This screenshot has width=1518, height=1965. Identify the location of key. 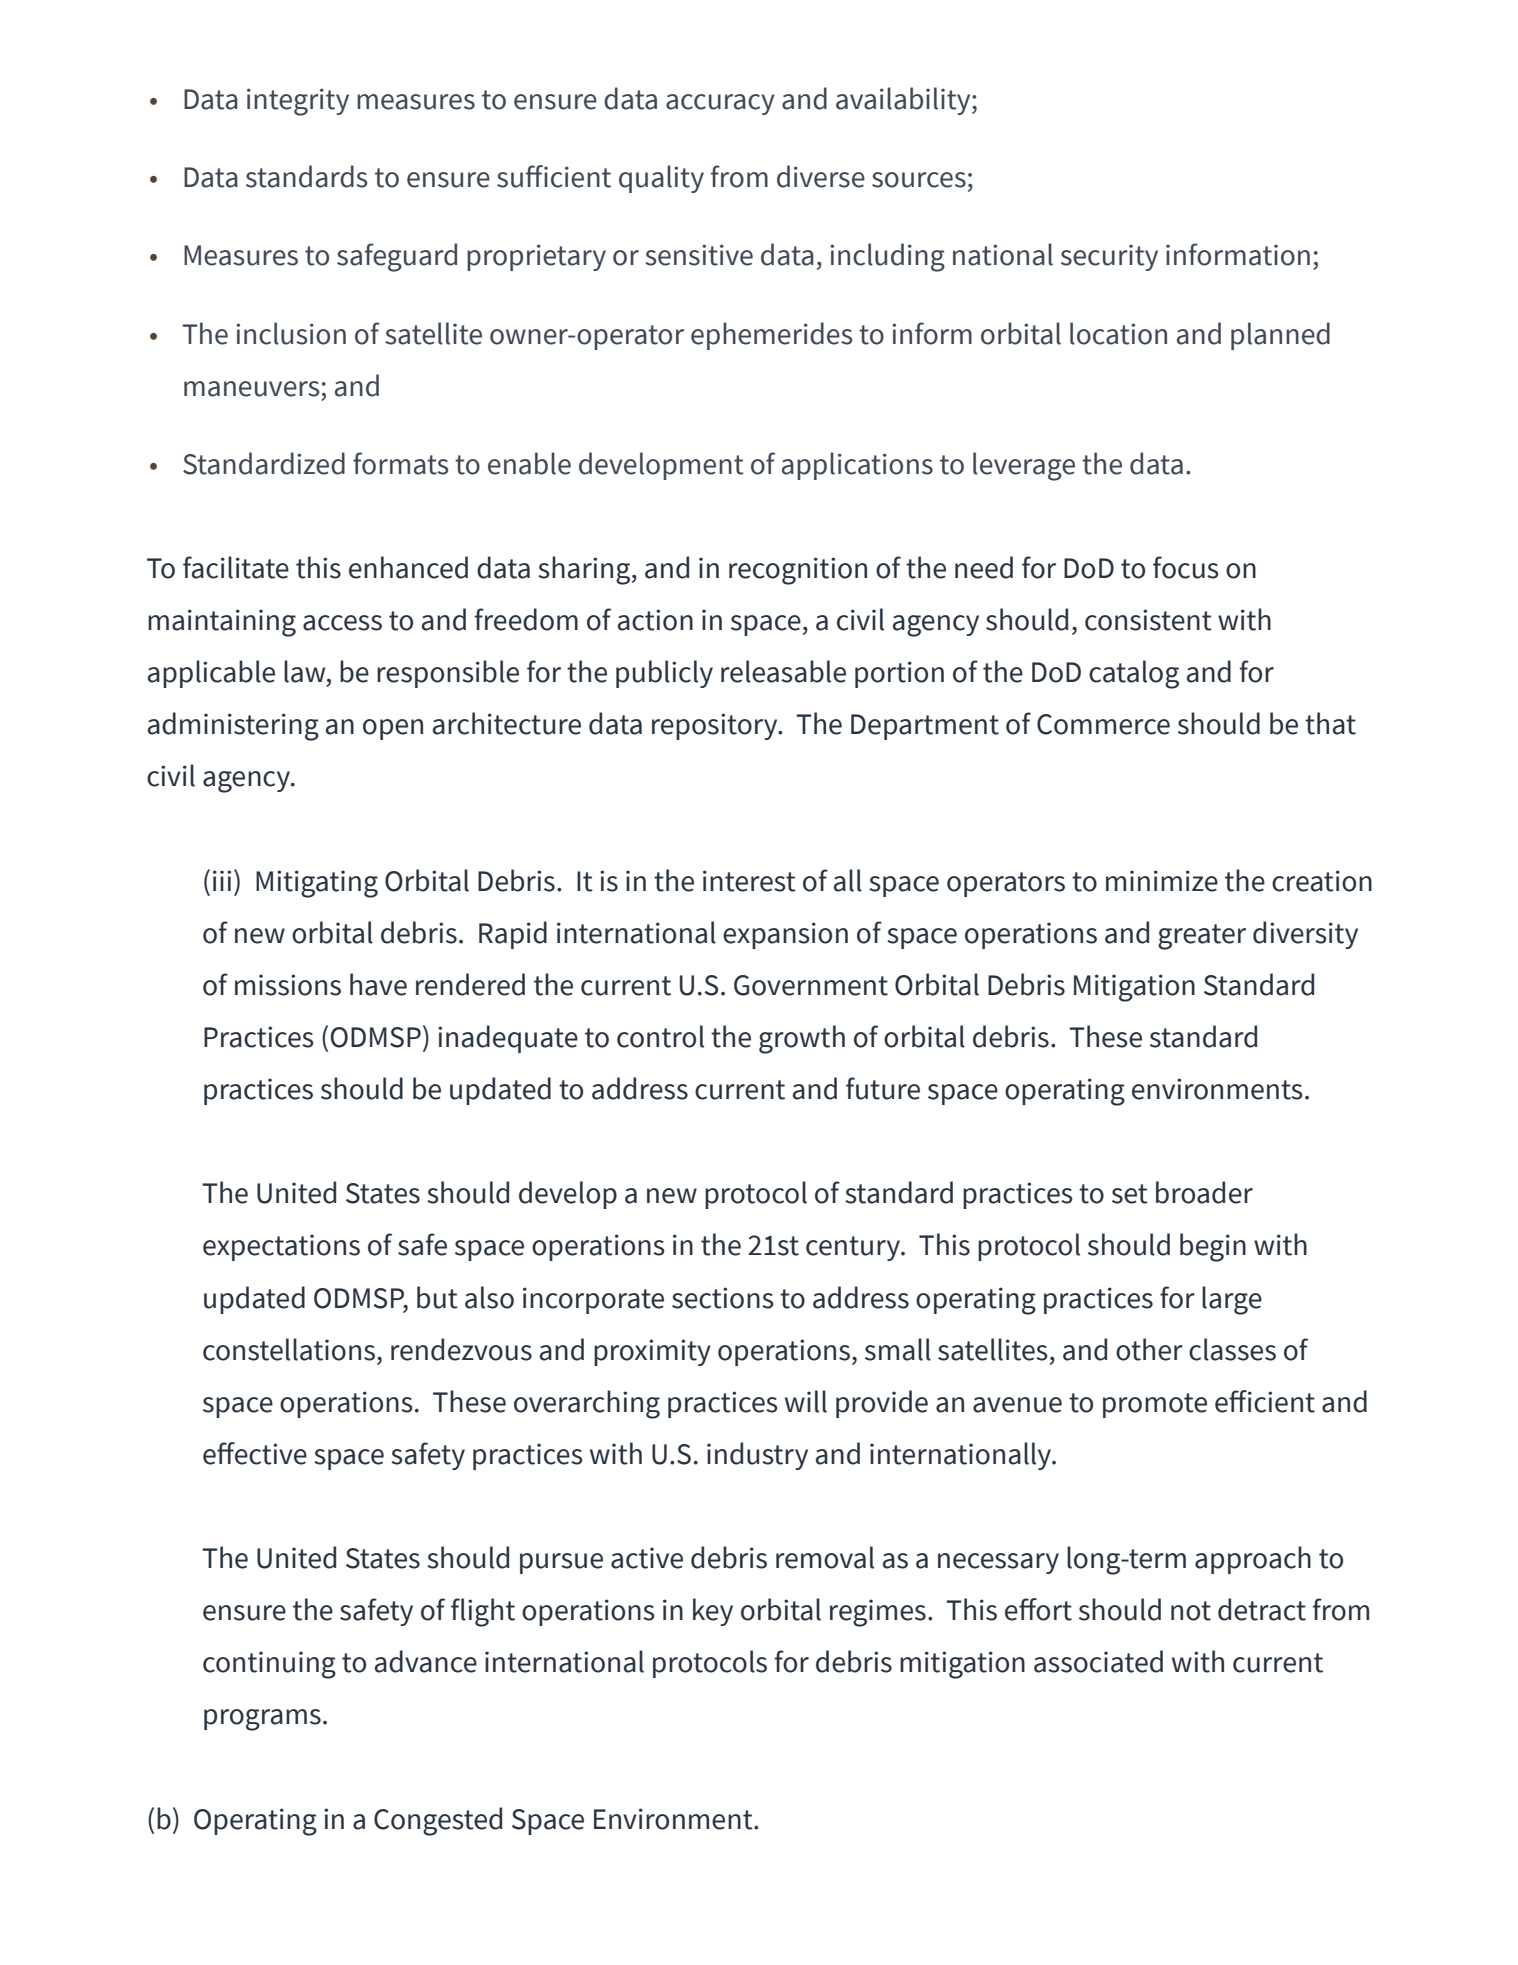
(713, 1612).
